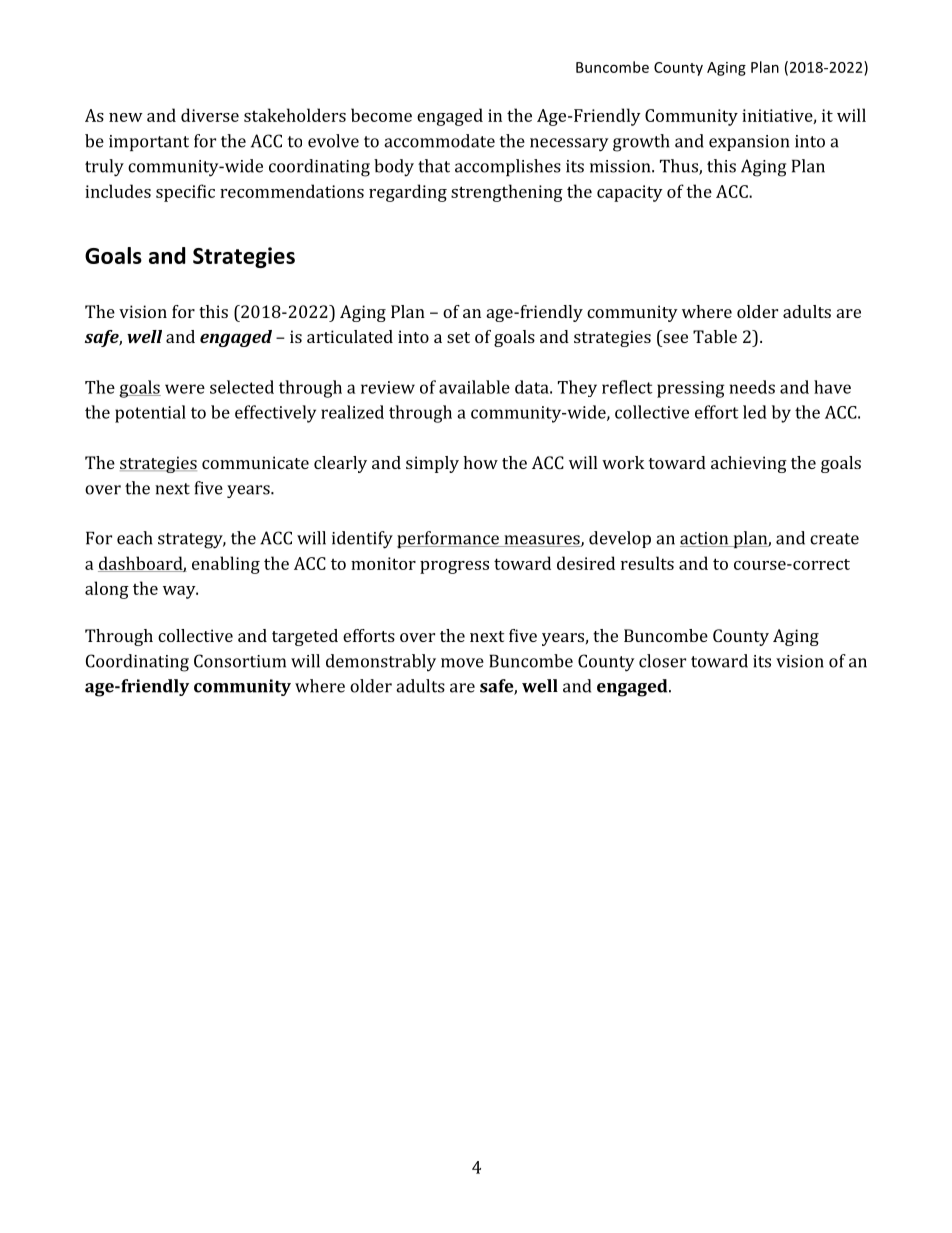 Image resolution: width=952 pixels, height=1233 pixels. I want to click on Consortium, so click(240, 661).
